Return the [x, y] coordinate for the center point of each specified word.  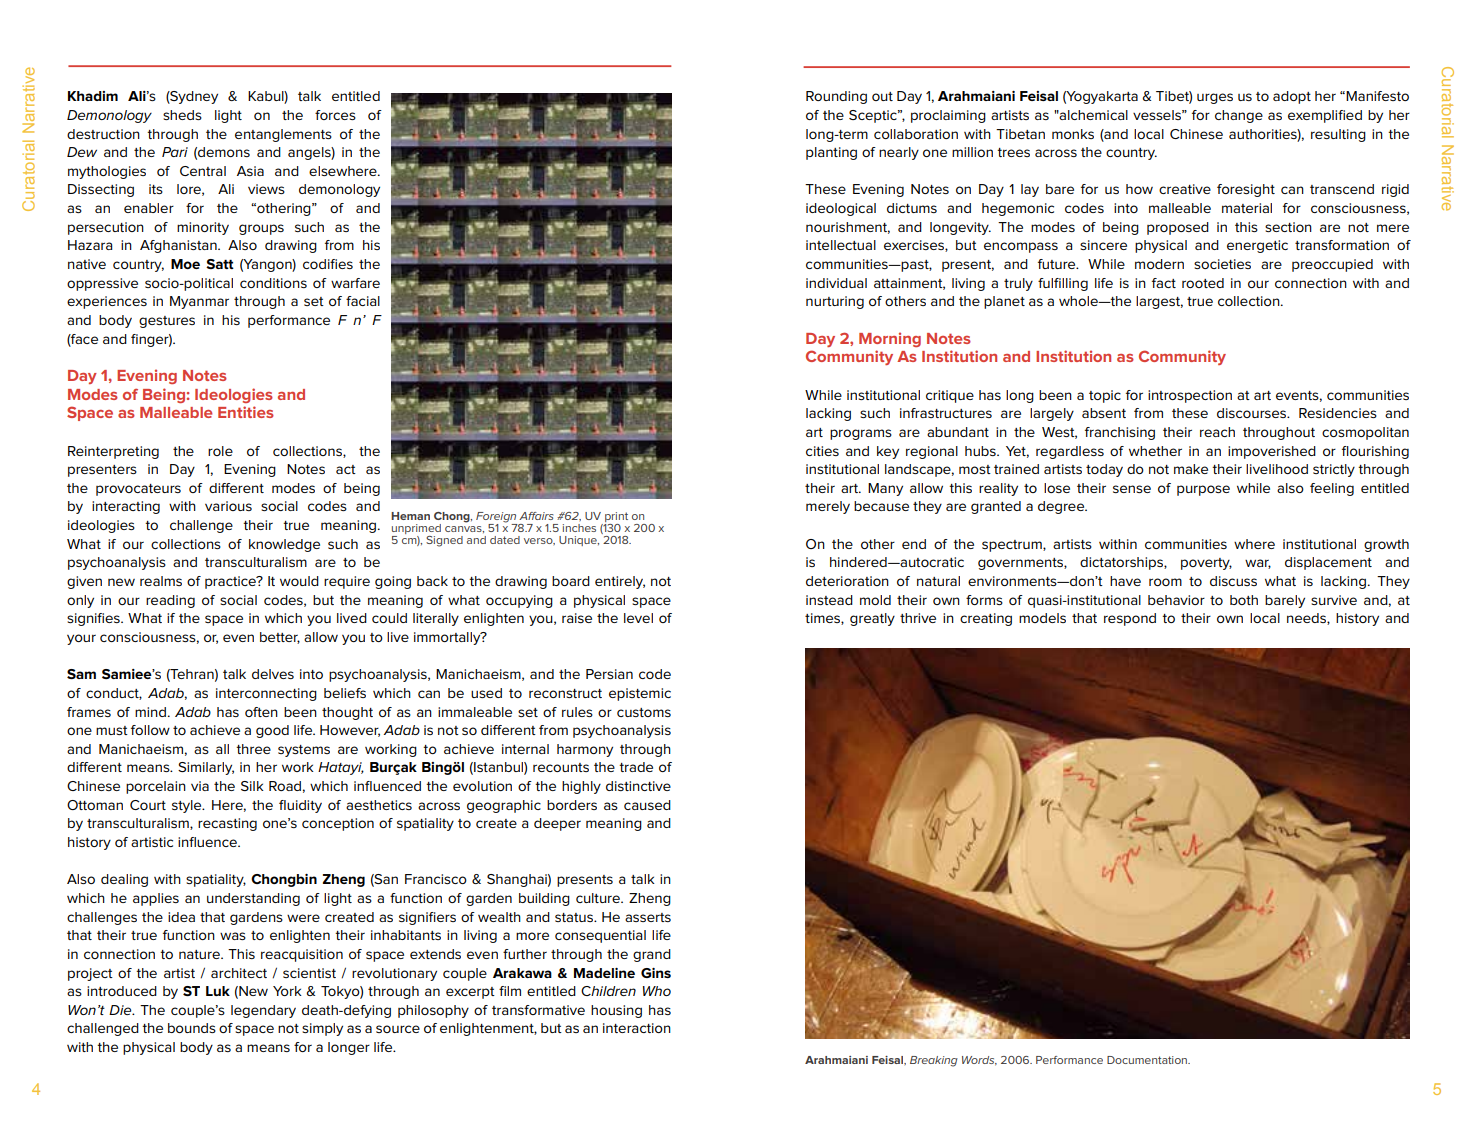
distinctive [638, 786]
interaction [637, 1028]
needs [1307, 619]
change [1239, 116]
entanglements [283, 135]
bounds [192, 1028]
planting [831, 153]
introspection [1190, 396]
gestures [167, 322]
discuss [1233, 581]
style [188, 806]
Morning [890, 339]
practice [231, 582]
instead [829, 600]
